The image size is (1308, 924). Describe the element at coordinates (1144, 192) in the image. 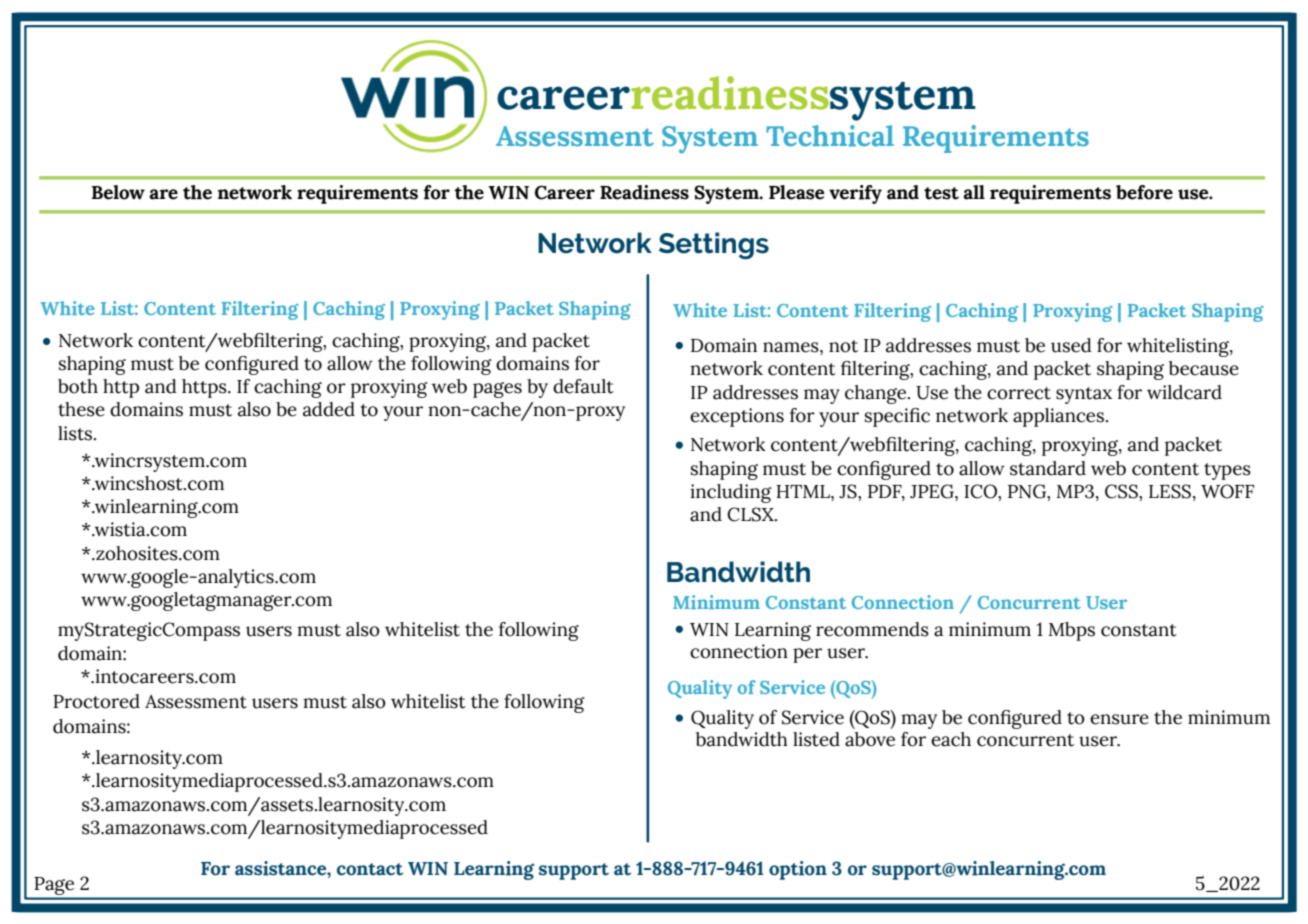

I see `before` at that location.
